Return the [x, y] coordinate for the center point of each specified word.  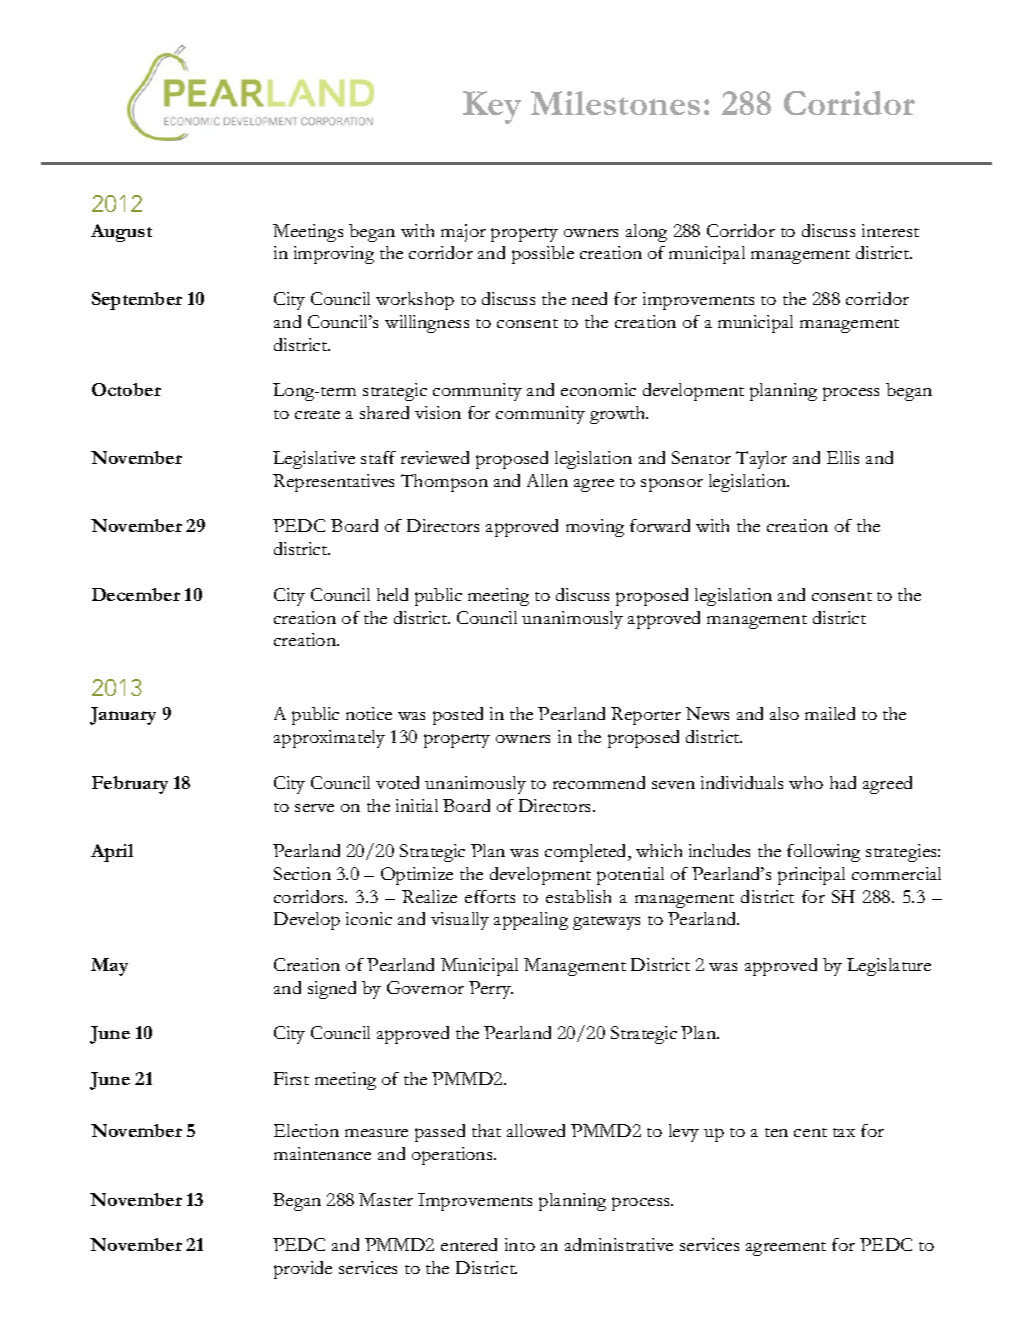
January [123, 716]
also [784, 713]
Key [492, 107]
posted [458, 716]
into [520, 1244]
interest [890, 230]
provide [303, 1270]
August [121, 233]
